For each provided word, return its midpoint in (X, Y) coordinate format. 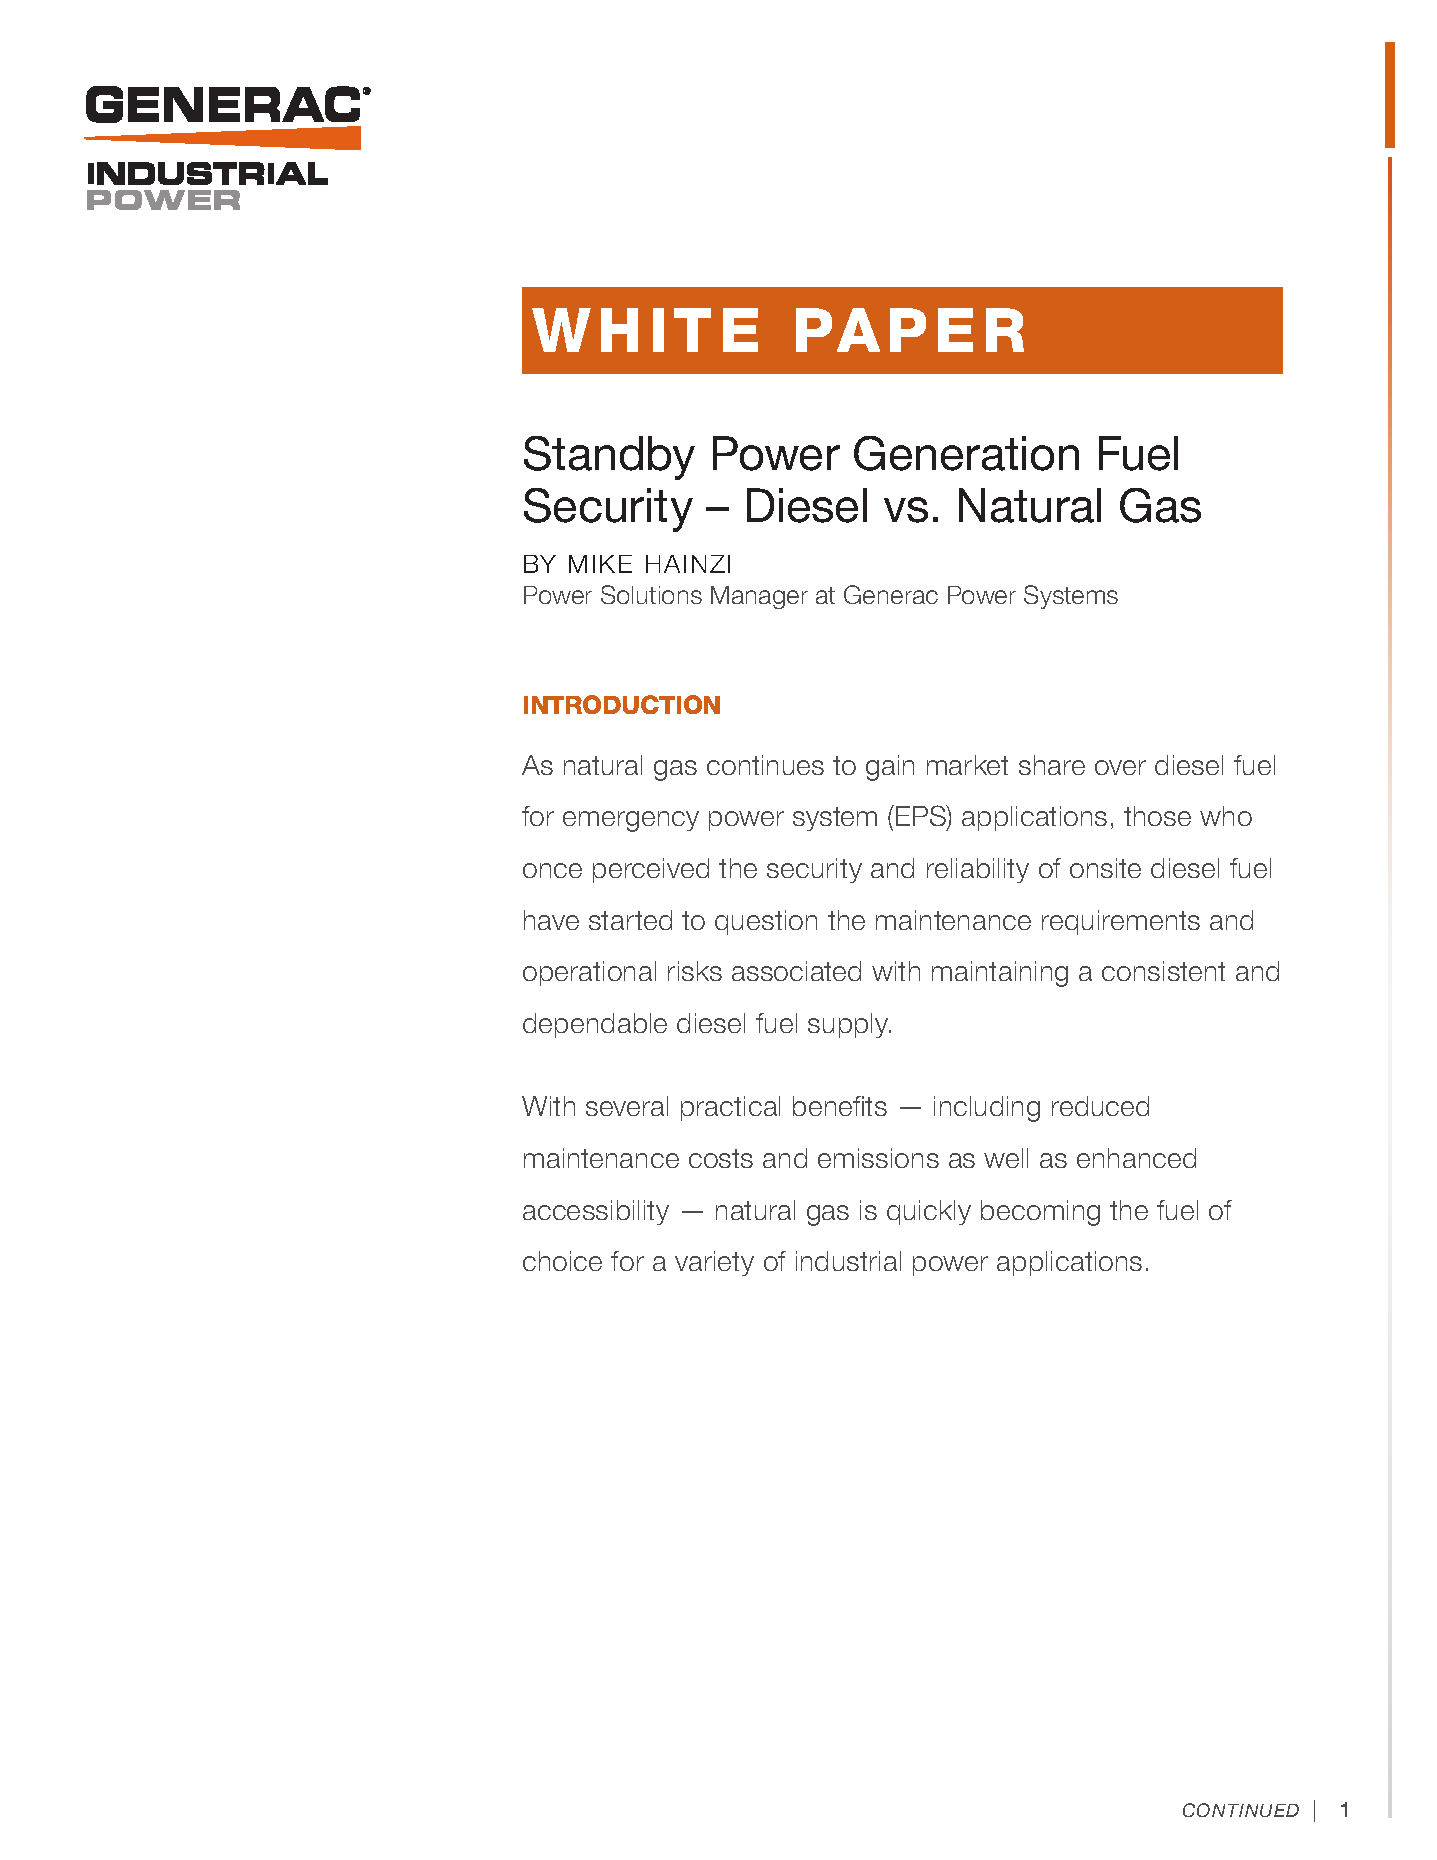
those (1157, 816)
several (627, 1106)
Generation (966, 453)
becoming (1040, 1213)
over (1120, 767)
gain (890, 768)
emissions (878, 1158)
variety (714, 1263)
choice (562, 1261)
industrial (848, 1261)
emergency (631, 821)
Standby (609, 458)
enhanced (1136, 1158)
